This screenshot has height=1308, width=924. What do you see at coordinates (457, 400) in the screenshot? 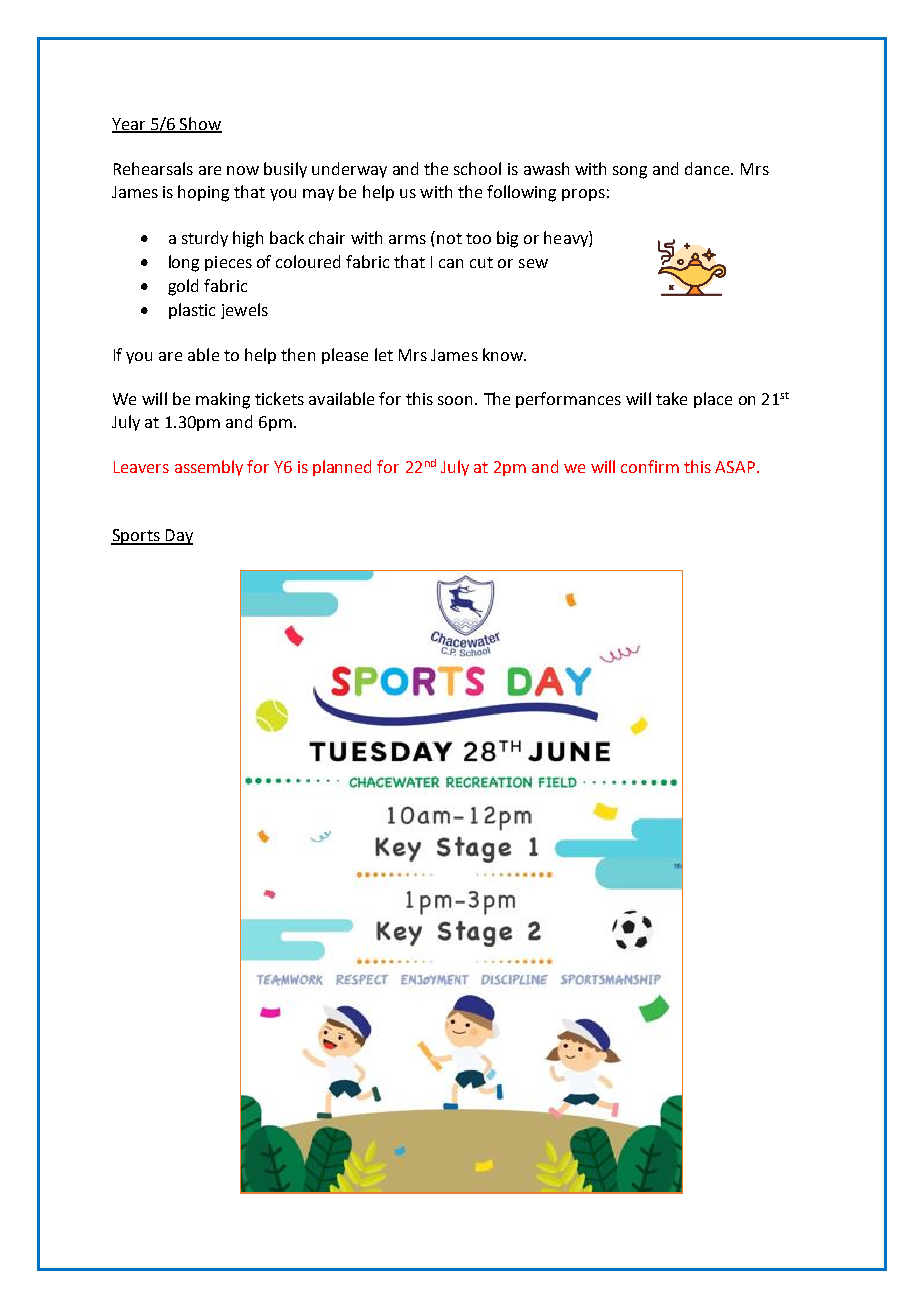
I see `soon` at bounding box center [457, 400].
